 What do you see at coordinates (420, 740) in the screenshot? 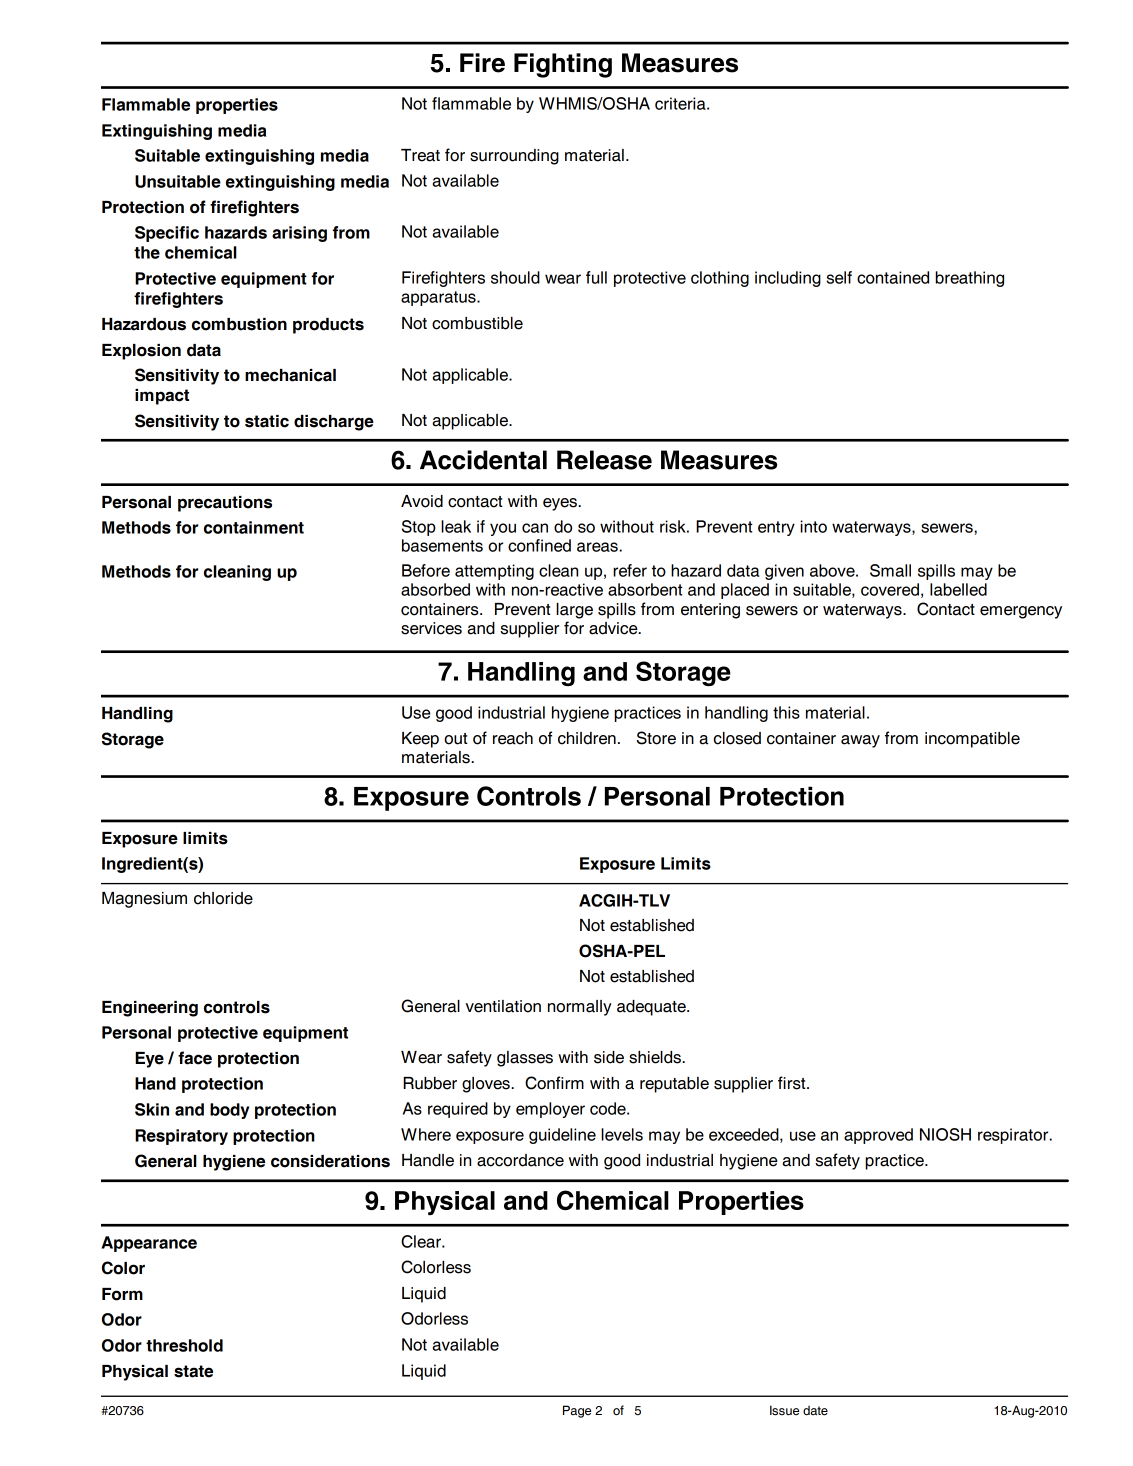
I see `Keep` at bounding box center [420, 740].
